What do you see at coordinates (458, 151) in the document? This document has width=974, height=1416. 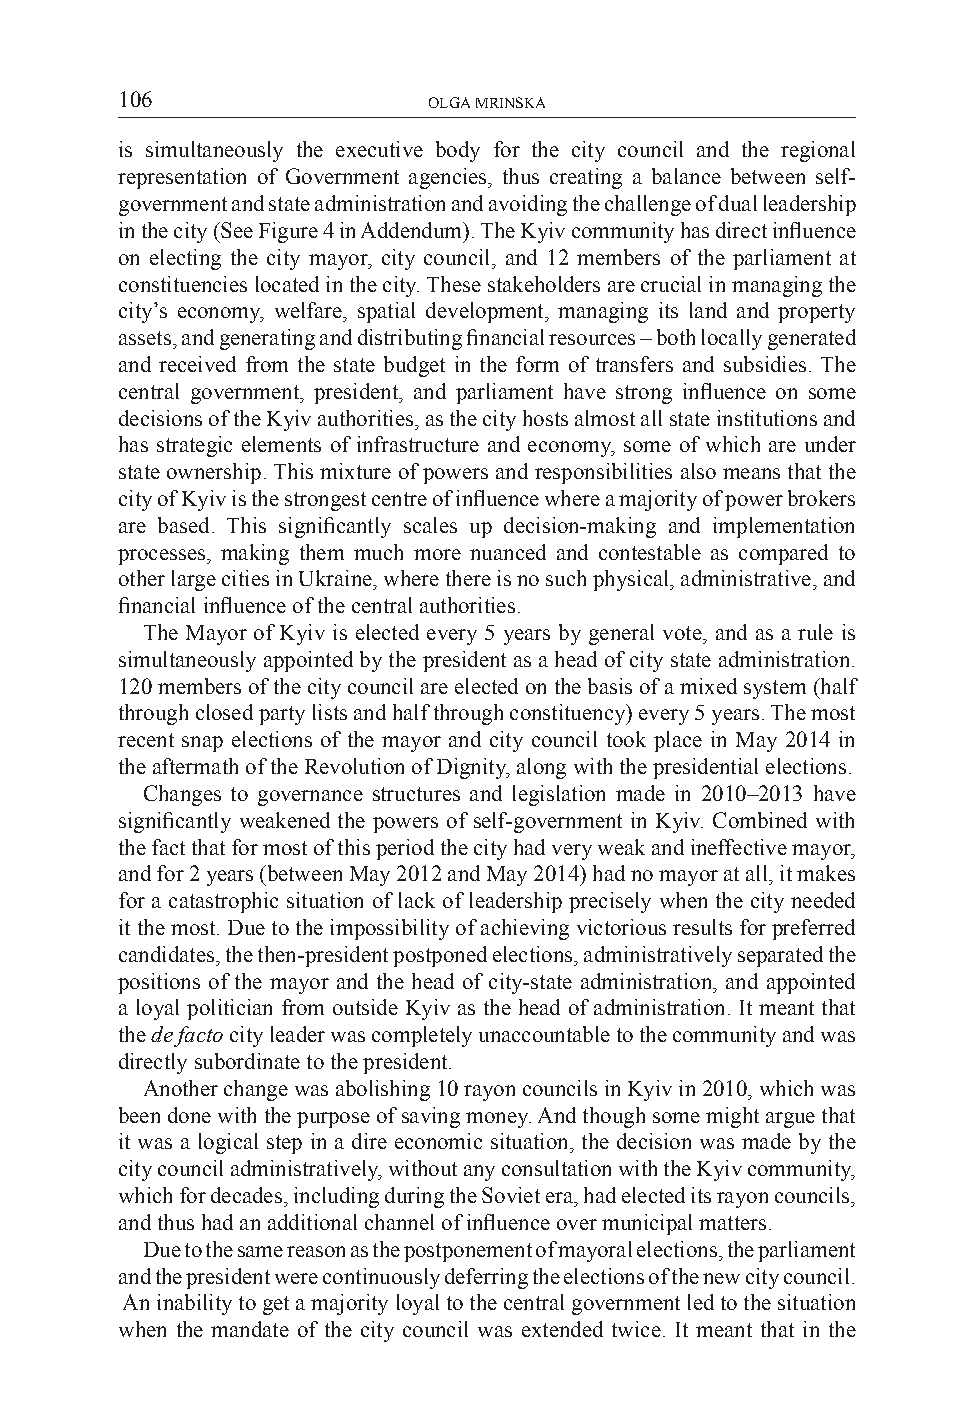 I see `body` at bounding box center [458, 151].
